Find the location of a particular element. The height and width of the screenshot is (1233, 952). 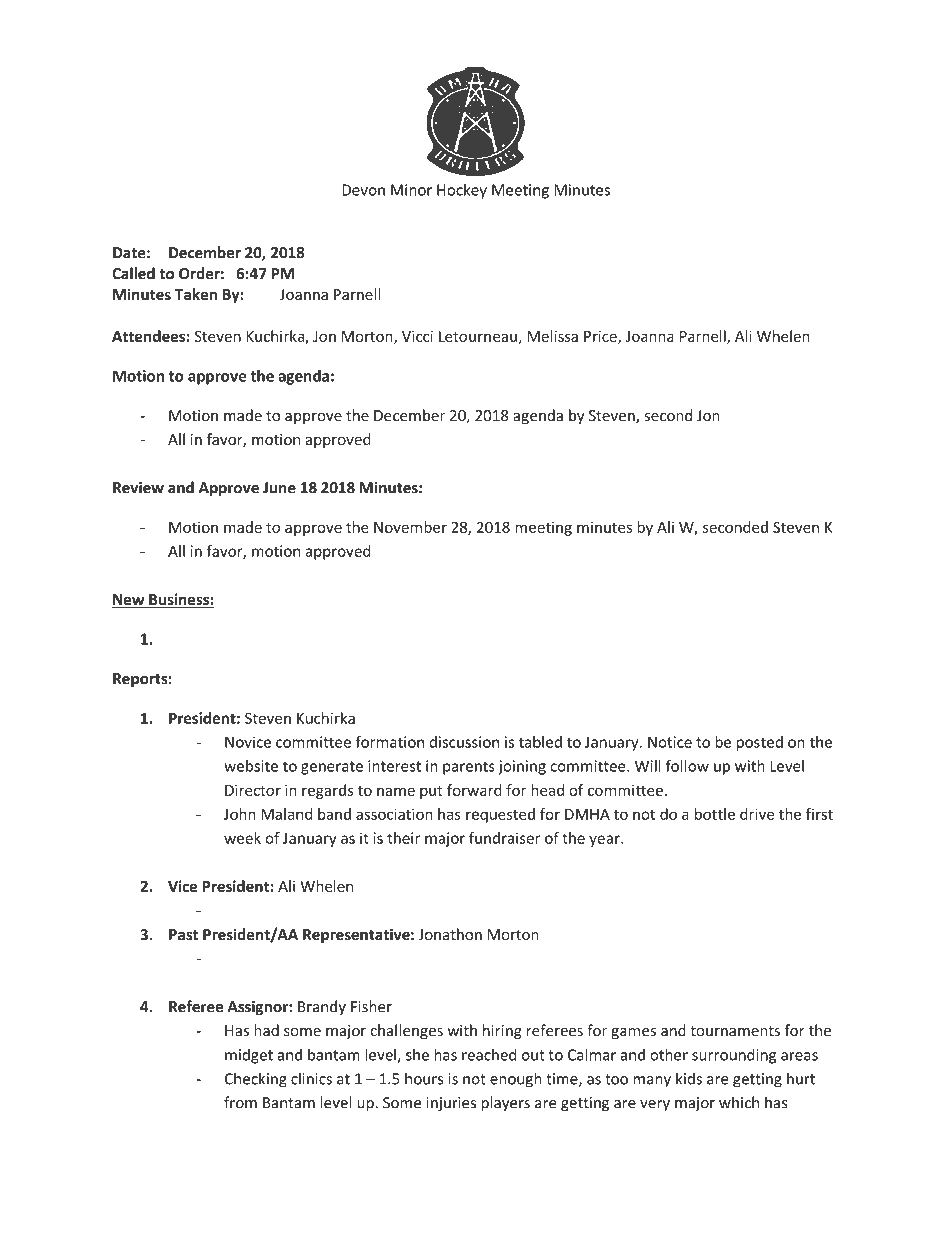

fundraiser is located at coordinates (505, 838).
